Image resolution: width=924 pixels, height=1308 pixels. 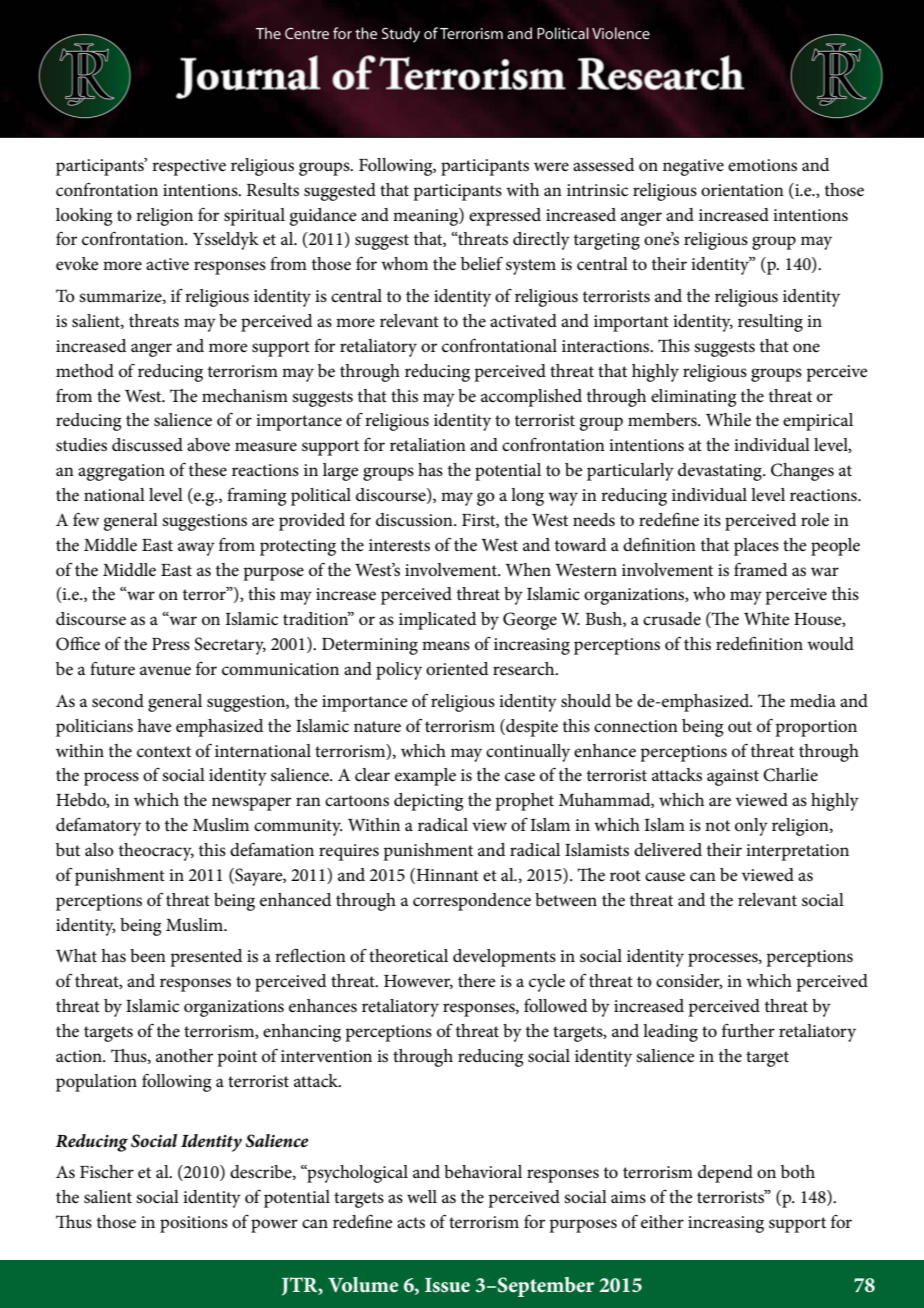 I want to click on respective, so click(x=189, y=167).
